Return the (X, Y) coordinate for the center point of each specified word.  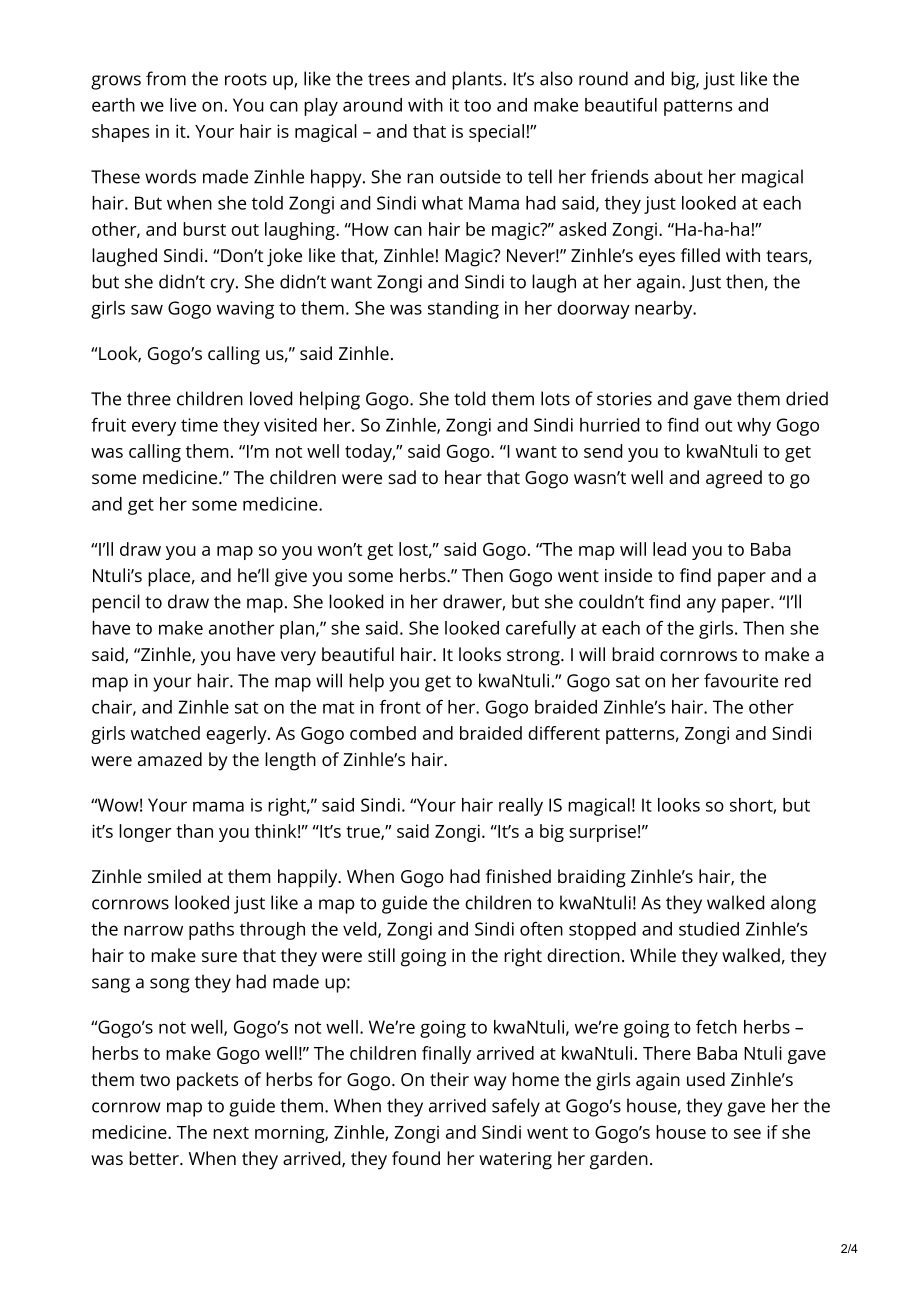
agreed (734, 479)
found (416, 1158)
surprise (602, 833)
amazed (170, 759)
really (521, 807)
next (231, 1133)
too (477, 105)
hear (463, 477)
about (678, 176)
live (183, 105)
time (199, 425)
